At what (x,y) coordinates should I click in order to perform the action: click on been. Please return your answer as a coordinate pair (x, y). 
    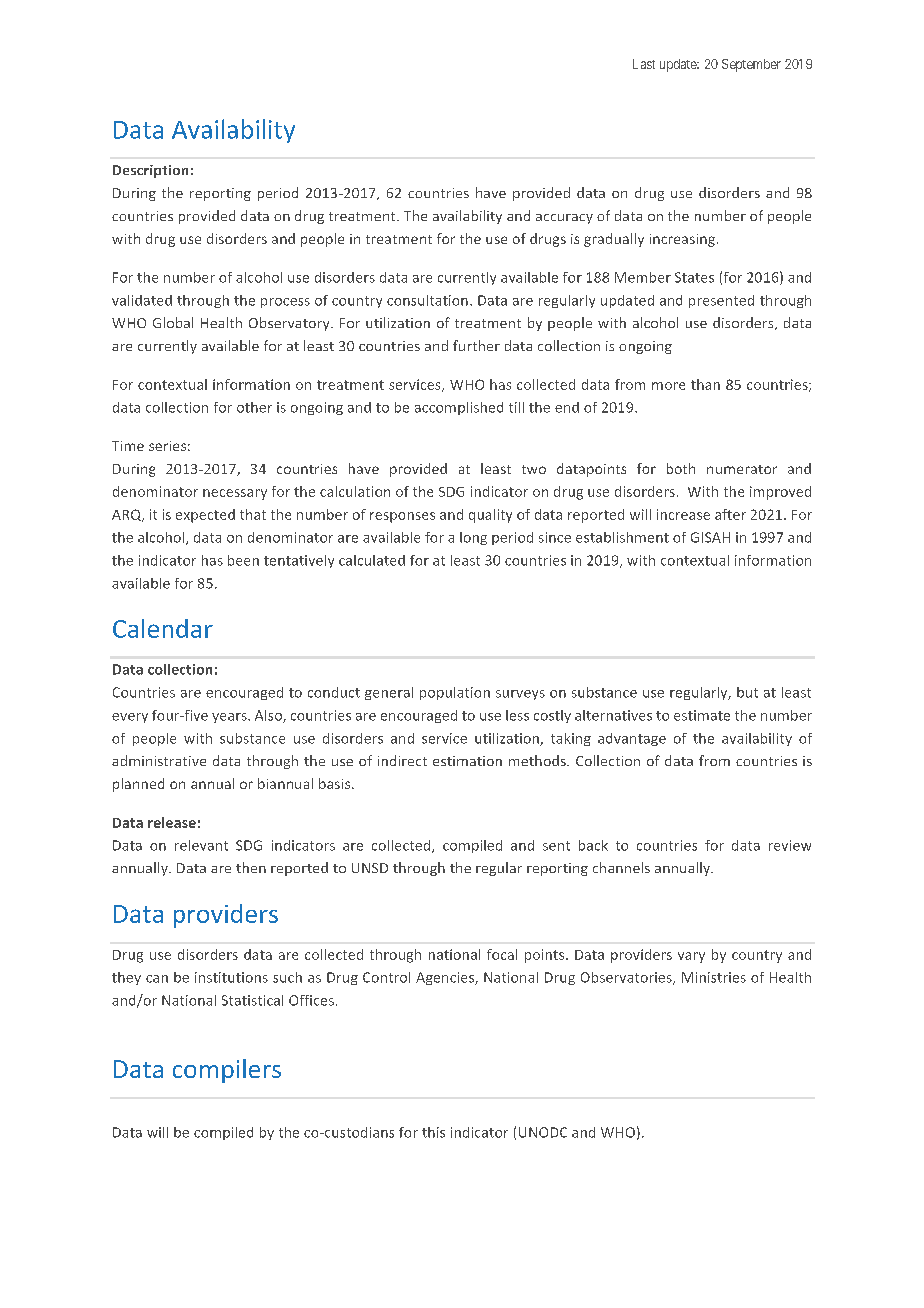
    Looking at the image, I should click on (243, 560).
